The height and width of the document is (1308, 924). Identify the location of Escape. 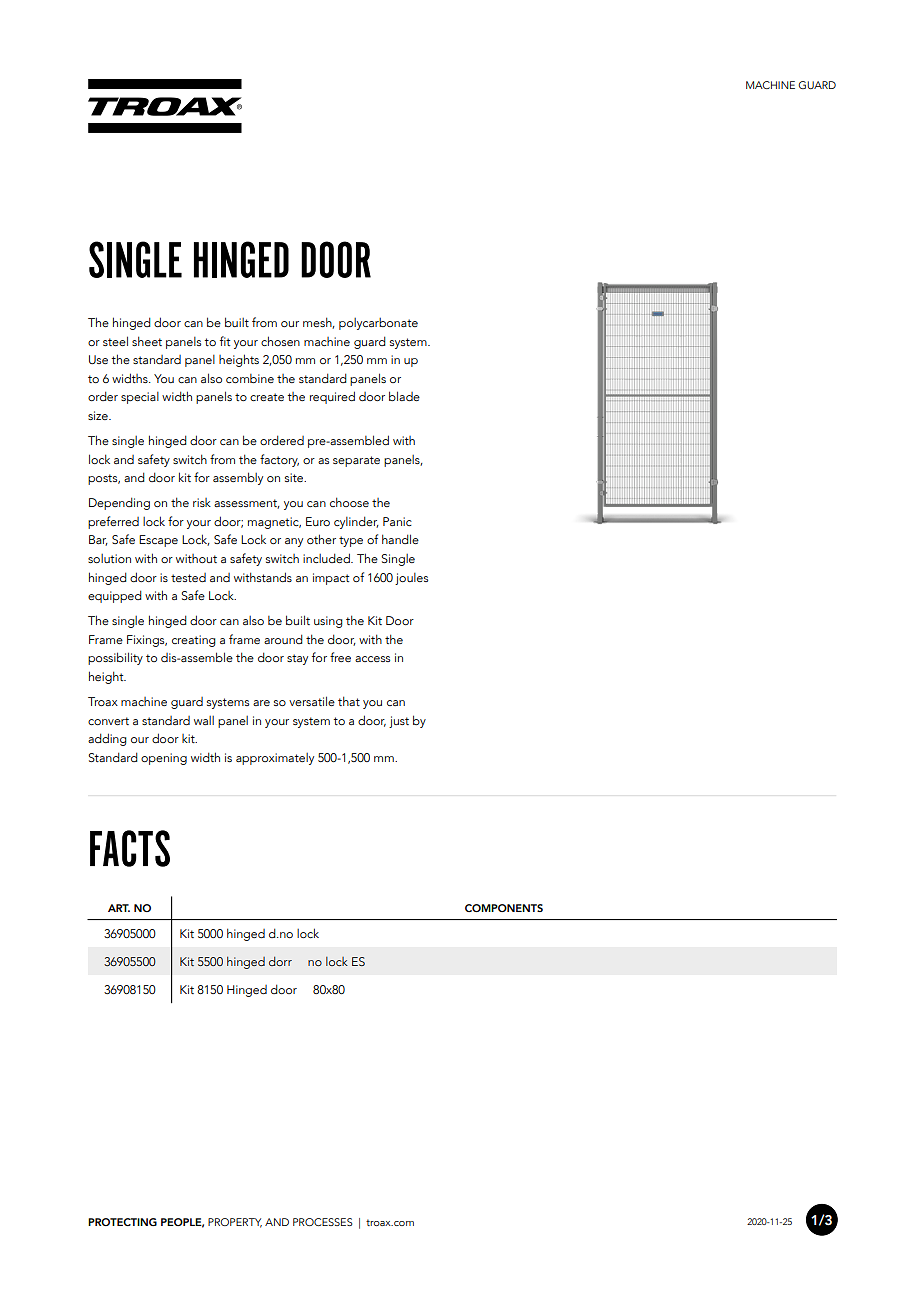
(158, 541).
